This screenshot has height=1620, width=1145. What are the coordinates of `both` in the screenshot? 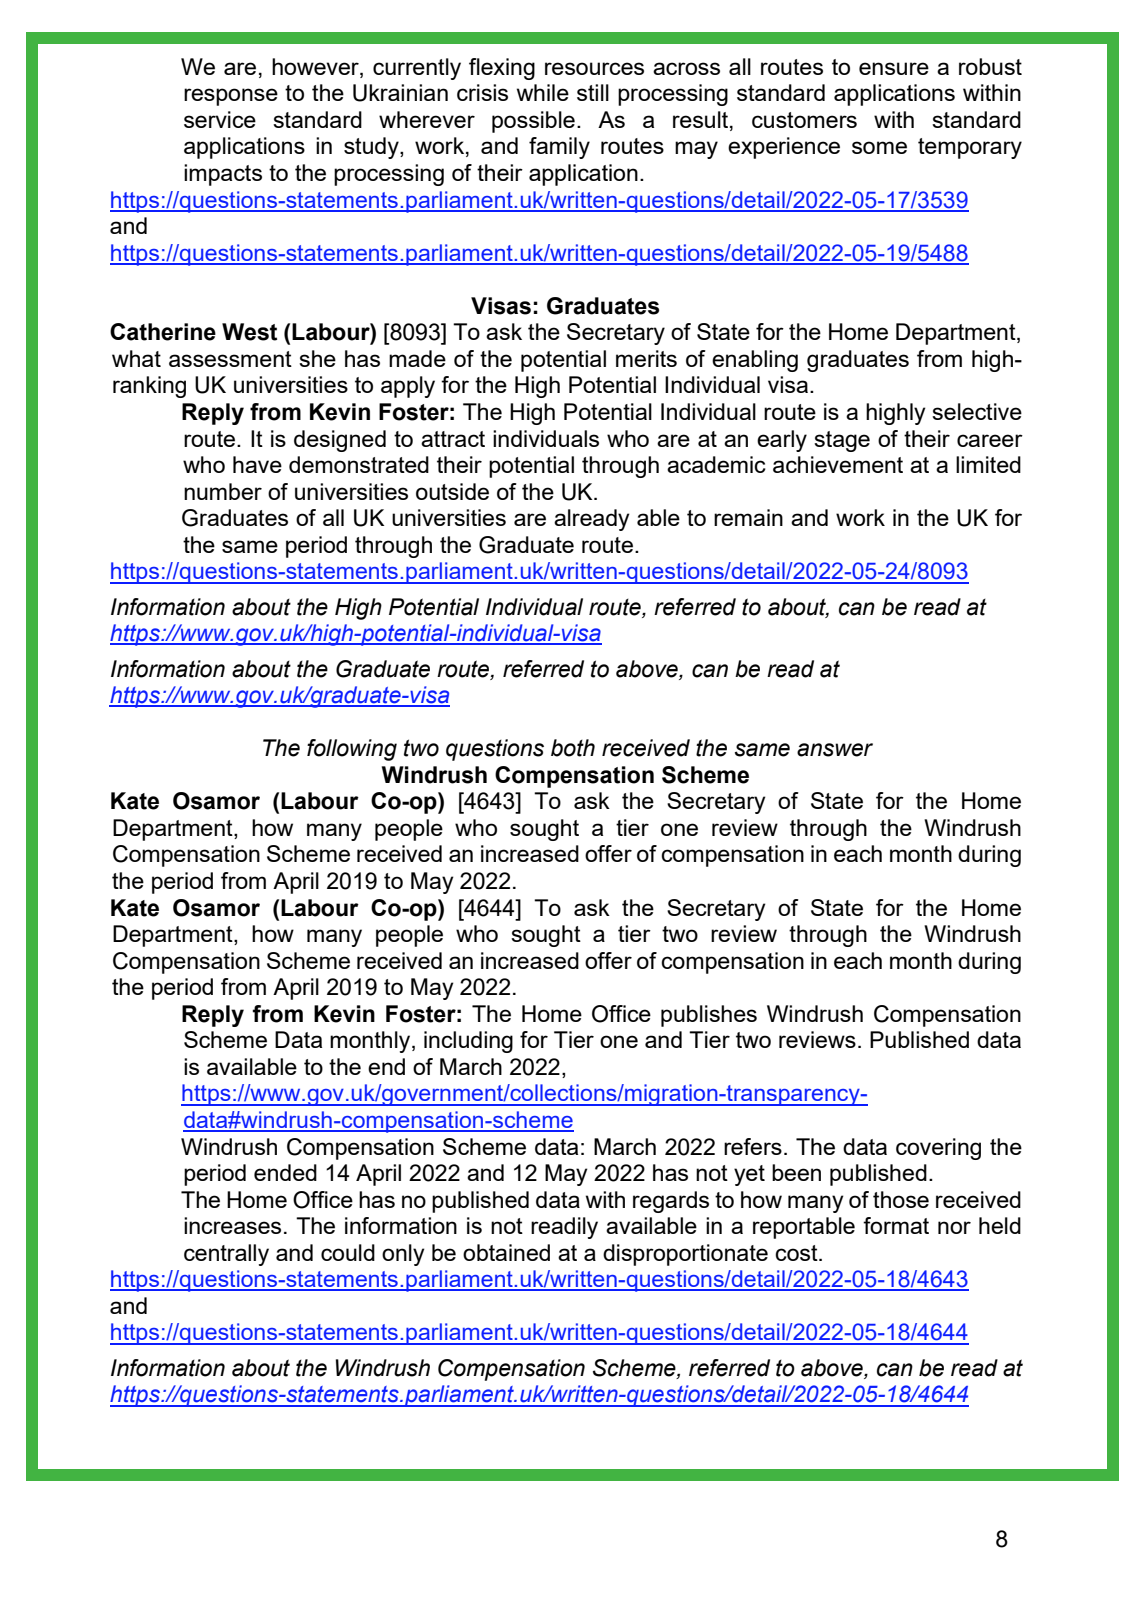 It's located at (573, 748).
